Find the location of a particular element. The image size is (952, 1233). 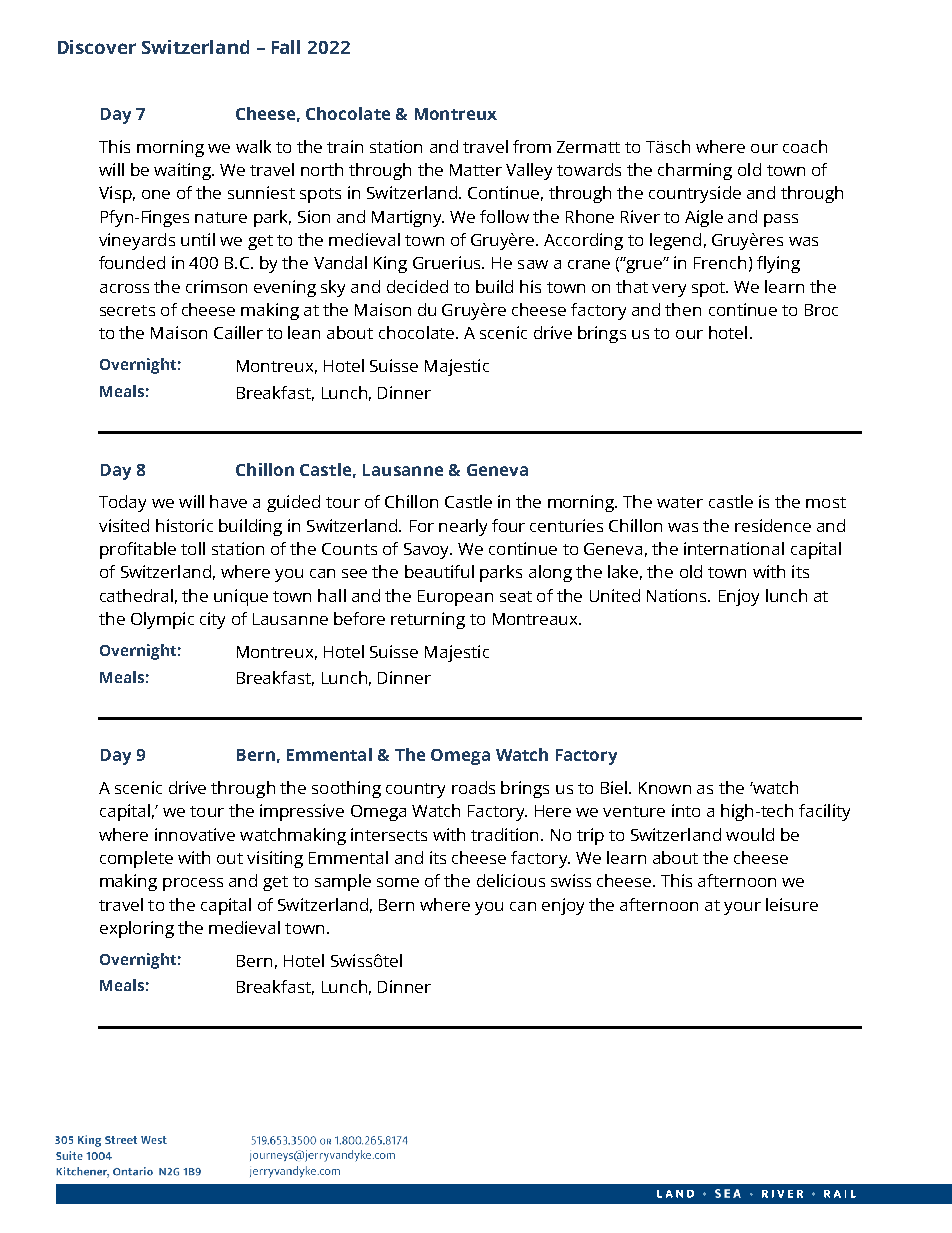

have is located at coordinates (228, 501).
